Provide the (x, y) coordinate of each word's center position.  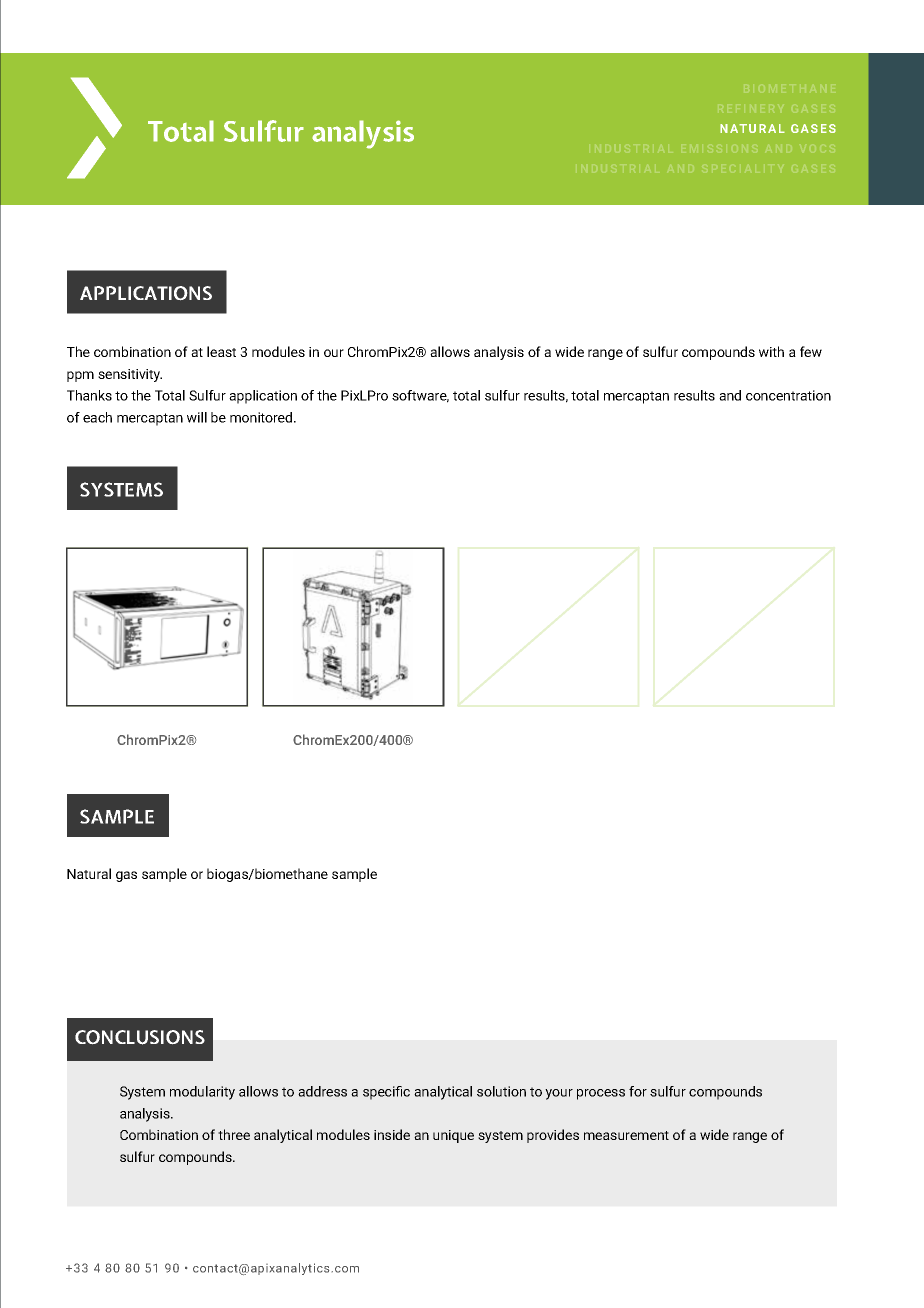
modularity (202, 1093)
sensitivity (130, 375)
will (197, 417)
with (771, 351)
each (97, 417)
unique (453, 1136)
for (638, 1091)
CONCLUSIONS (140, 1037)
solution (501, 1091)
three (234, 1134)
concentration (788, 395)
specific (386, 1093)
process (601, 1094)
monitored (262, 417)
